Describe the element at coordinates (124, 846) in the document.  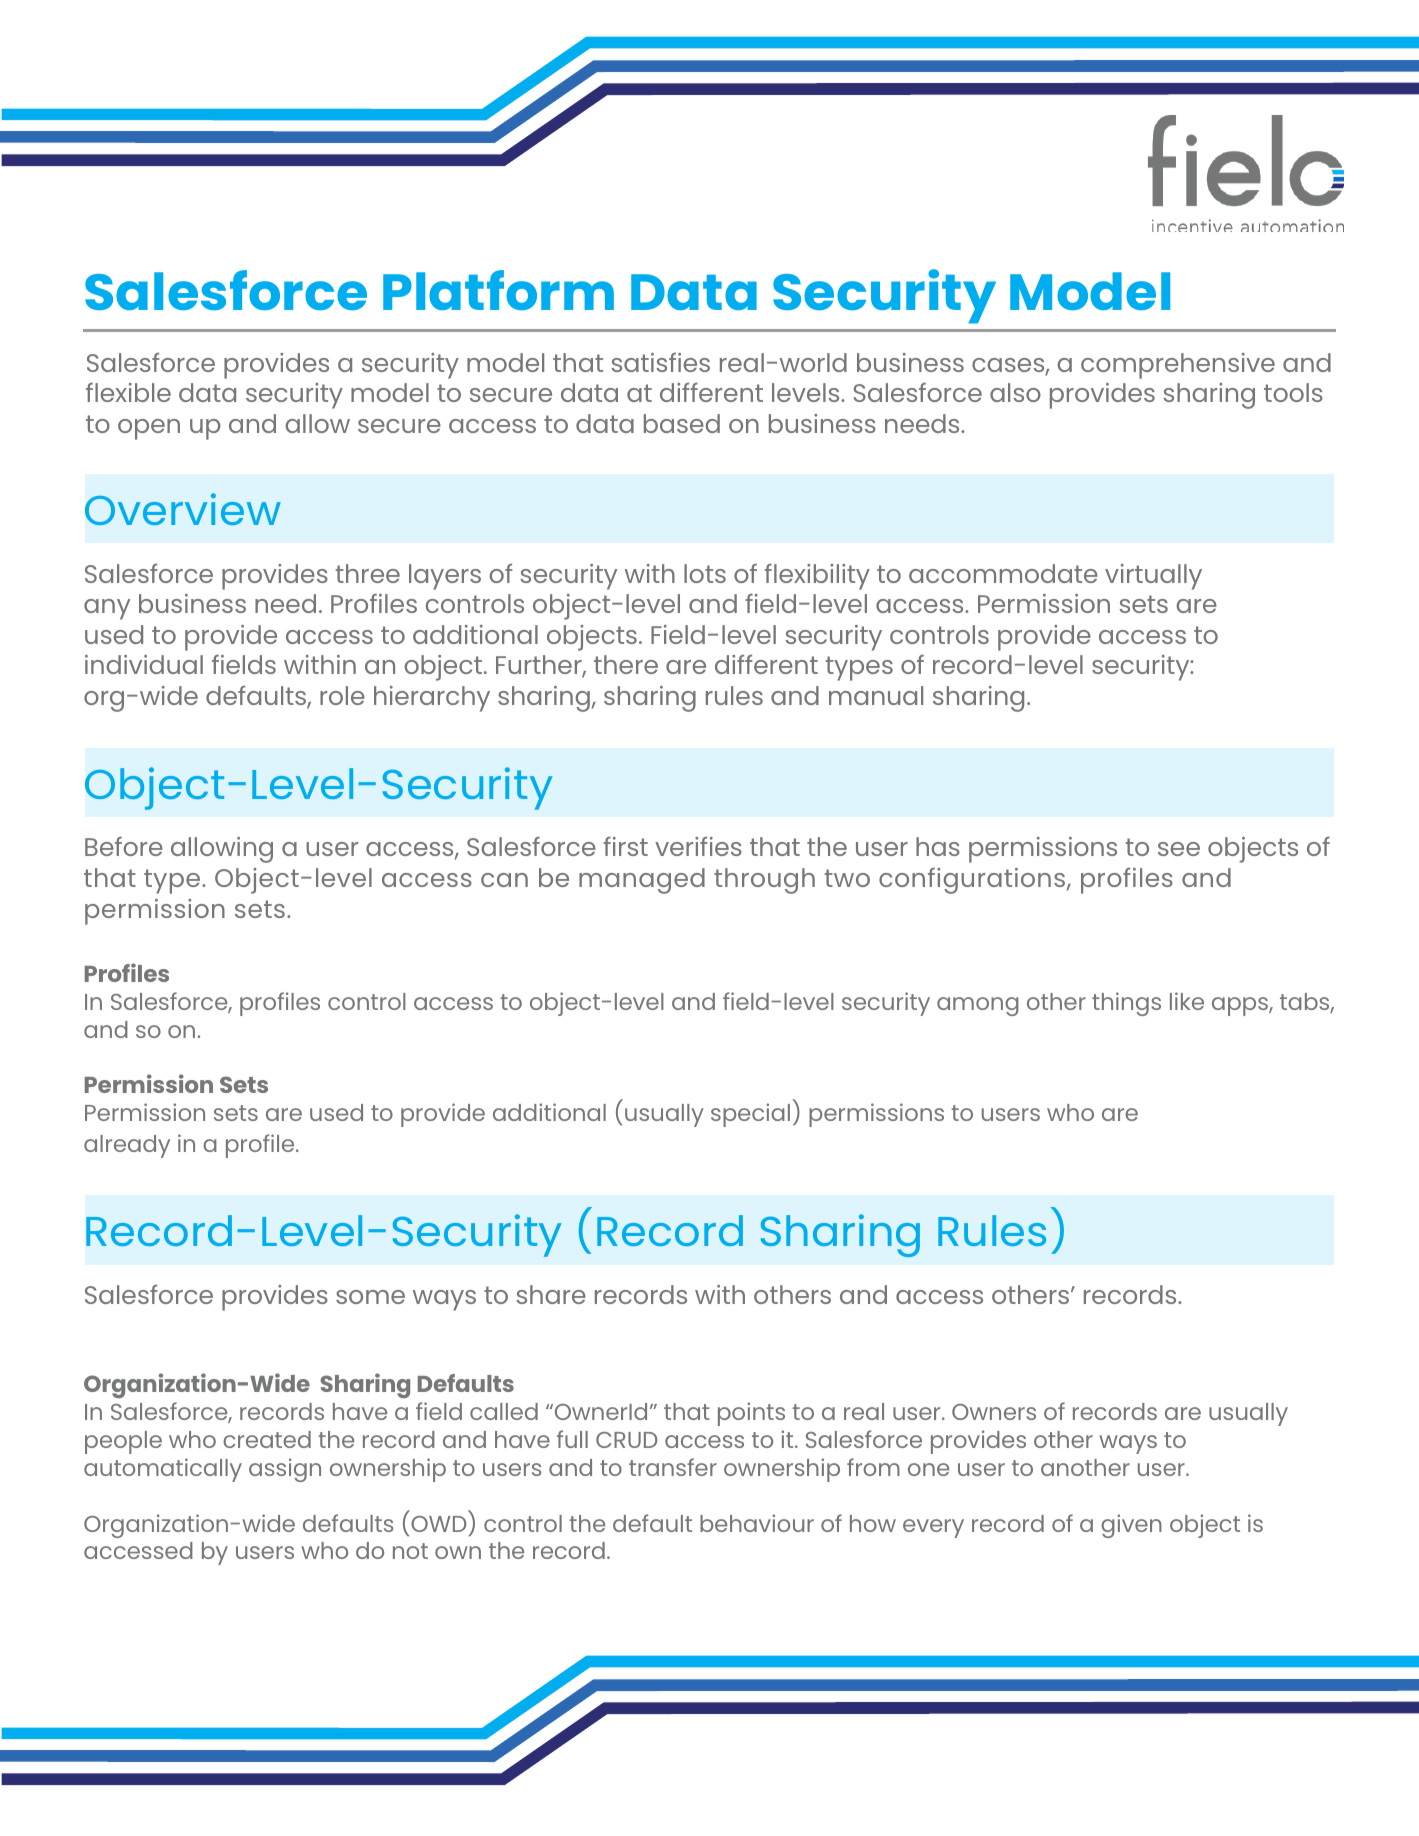
I see `Before` at that location.
